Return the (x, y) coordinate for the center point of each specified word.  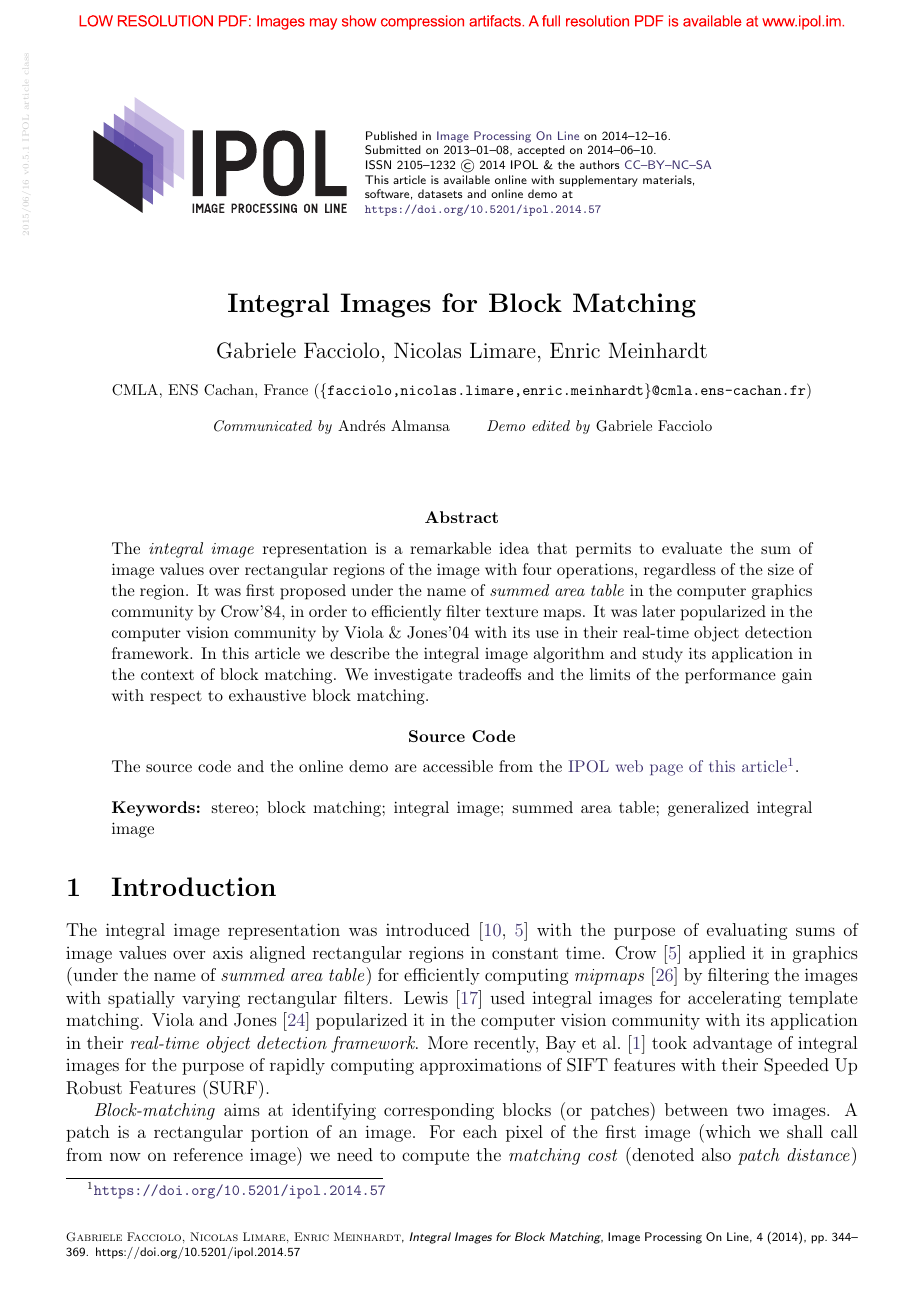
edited (551, 425)
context (167, 675)
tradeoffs (490, 674)
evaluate (692, 548)
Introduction (194, 886)
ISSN (378, 165)
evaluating (747, 931)
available (467, 179)
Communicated (263, 426)
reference (208, 1154)
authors (599, 164)
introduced (428, 929)
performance (730, 676)
